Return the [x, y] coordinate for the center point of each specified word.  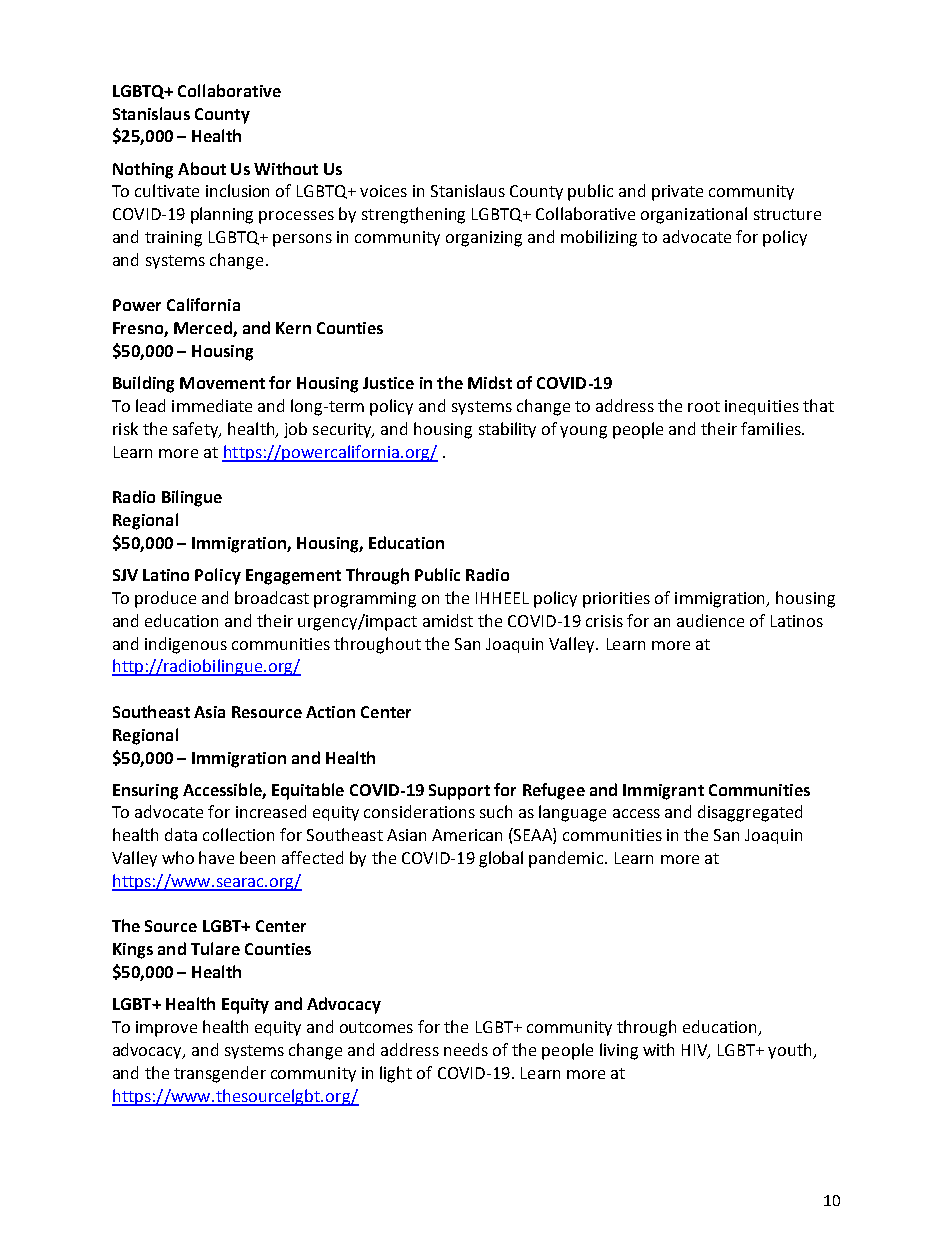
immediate [212, 405]
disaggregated [750, 813]
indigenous [186, 645]
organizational [694, 215]
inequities [762, 407]
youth [791, 1051]
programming [365, 600]
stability [507, 430]
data [181, 834]
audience [710, 620]
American [467, 835]
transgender [220, 1074]
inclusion [237, 190]
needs [466, 1049]
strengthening [413, 215]
